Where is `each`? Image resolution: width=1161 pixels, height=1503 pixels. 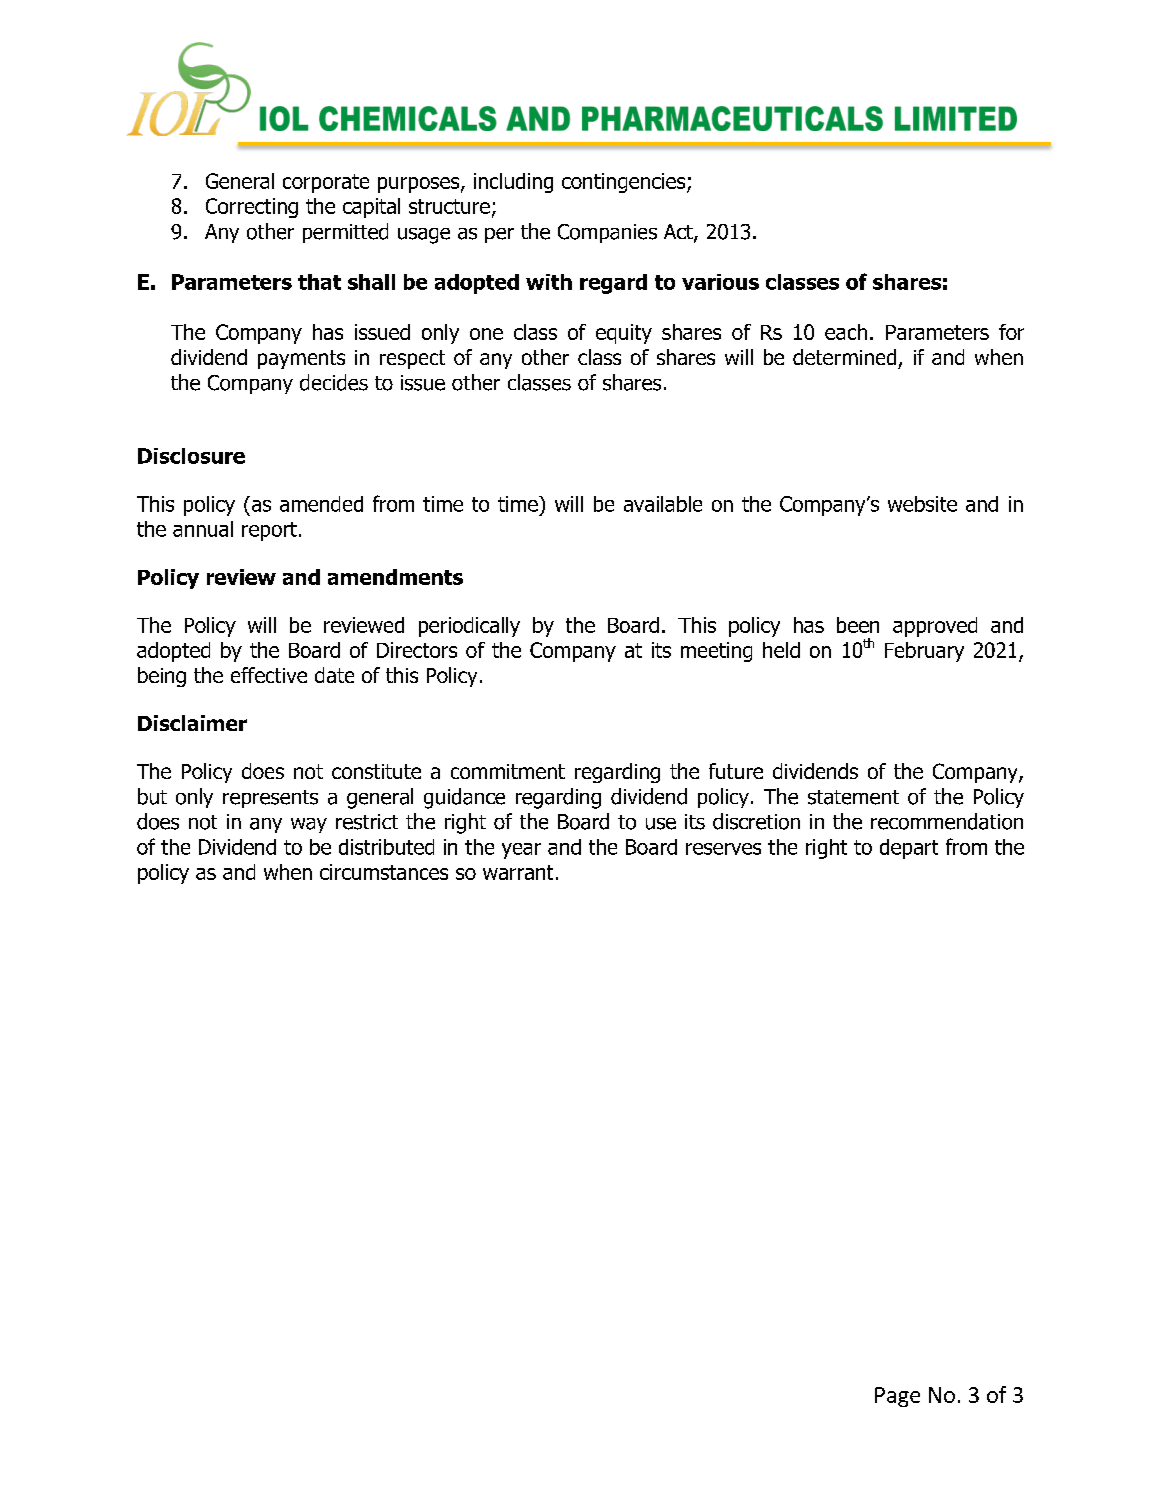
each is located at coordinates (846, 332).
